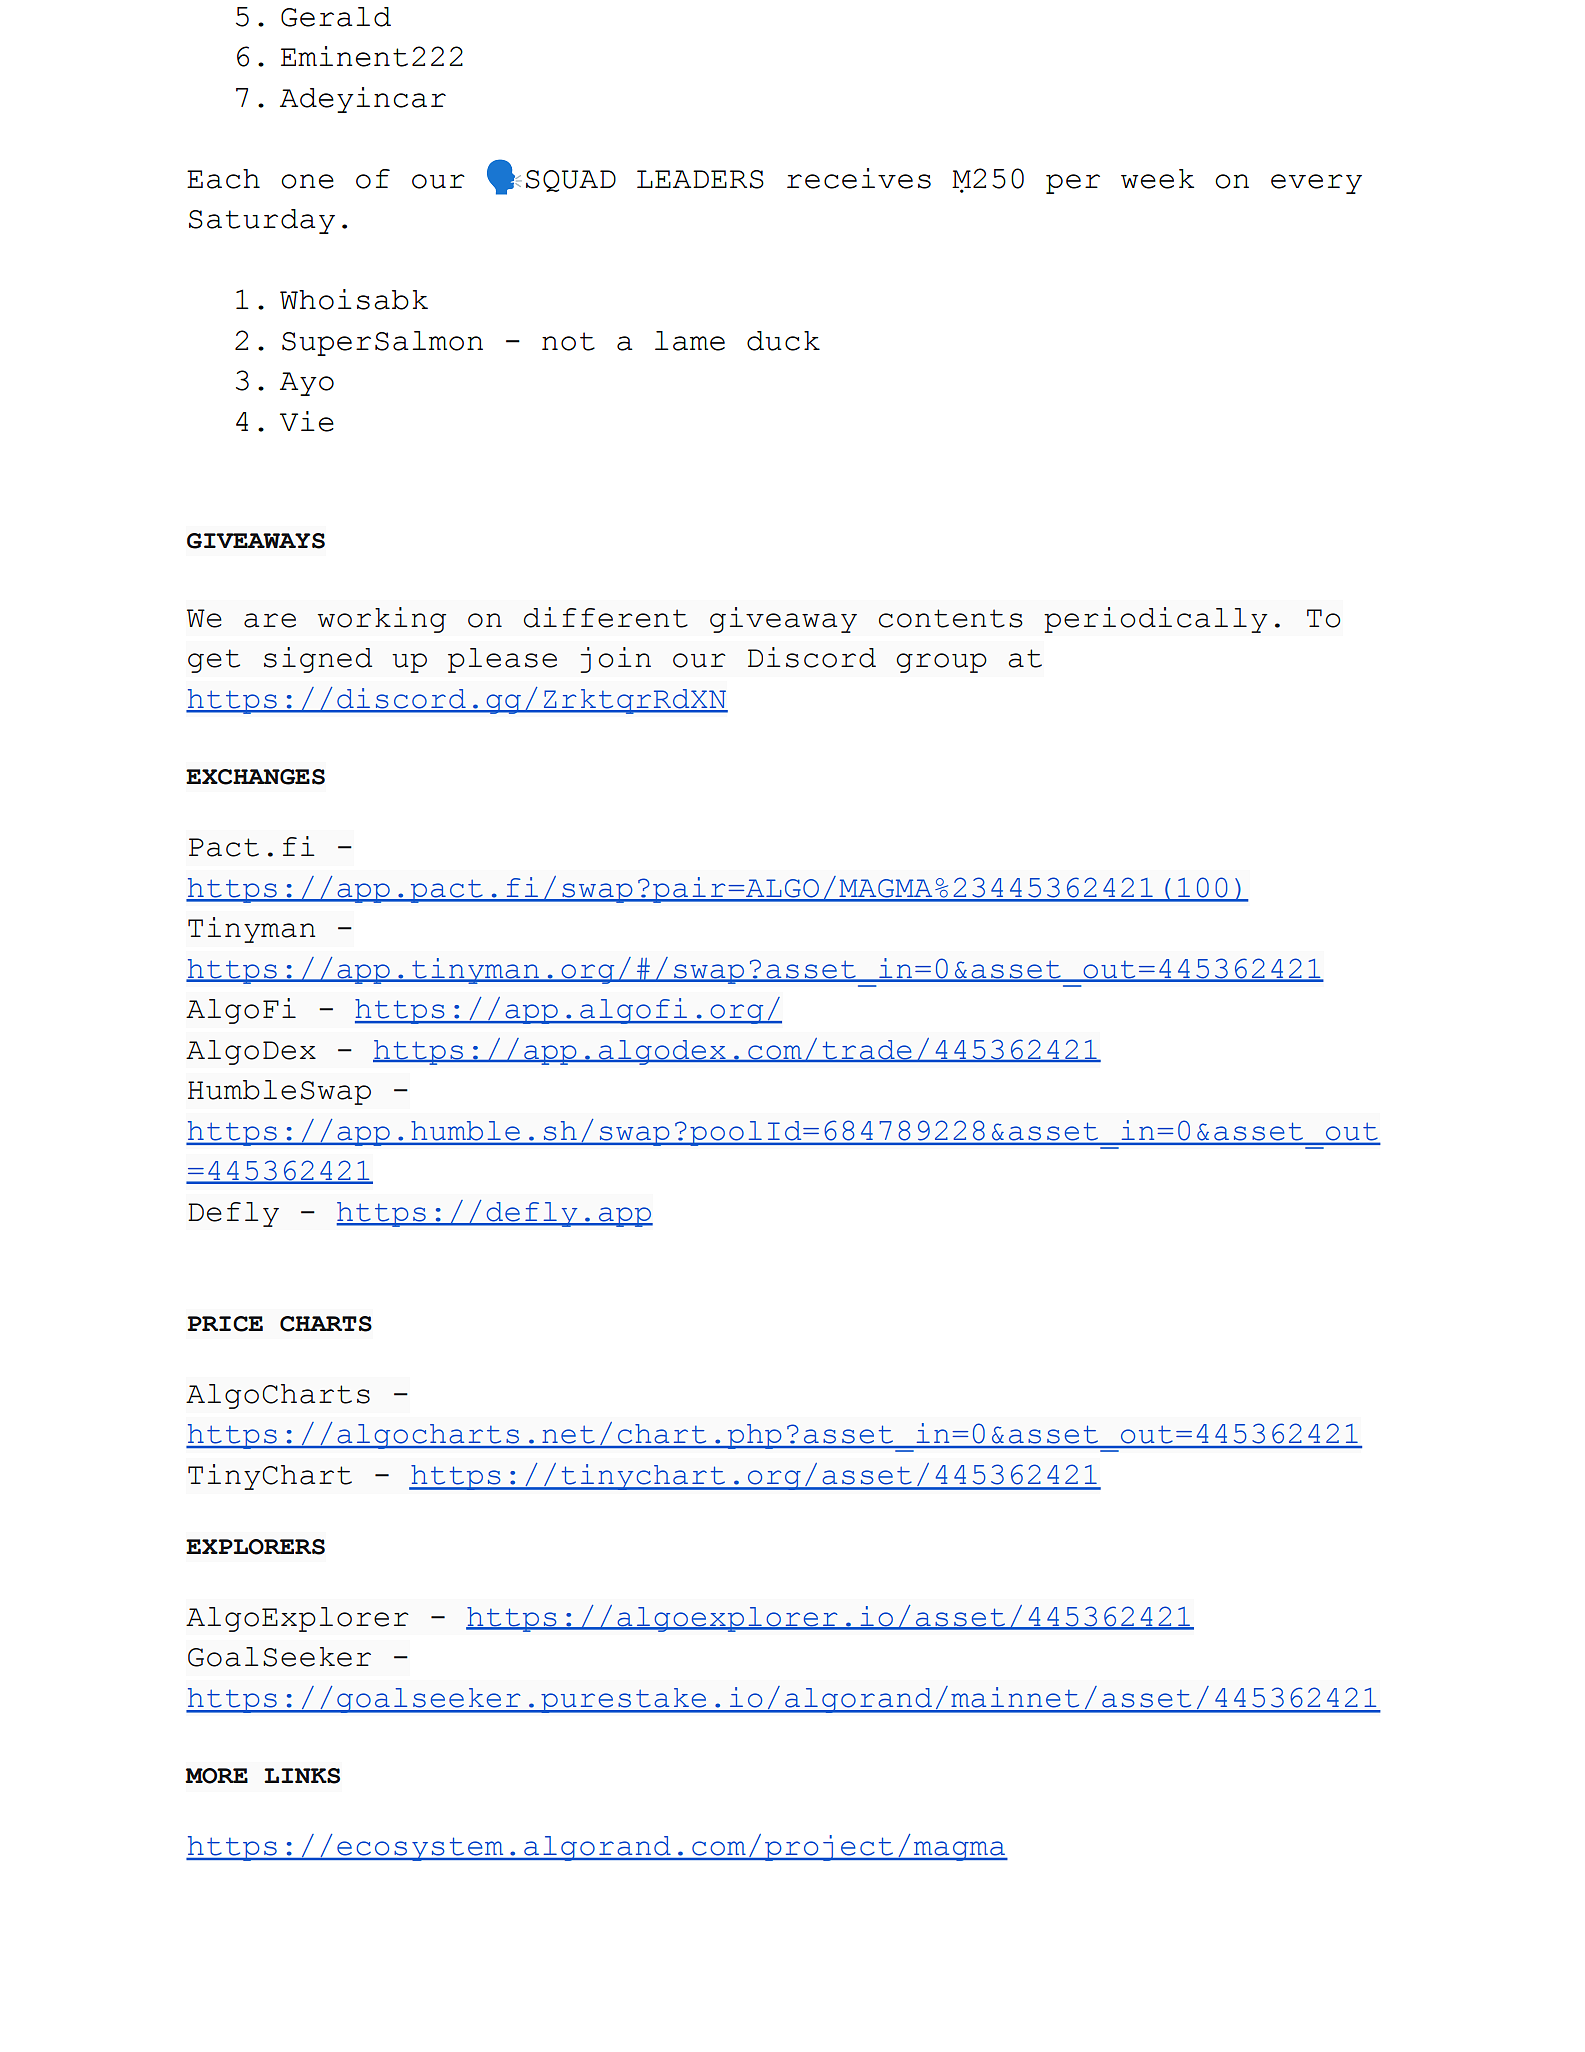 The image size is (1585, 2052). What do you see at coordinates (302, 1776) in the page?
I see `LINKS` at bounding box center [302, 1776].
